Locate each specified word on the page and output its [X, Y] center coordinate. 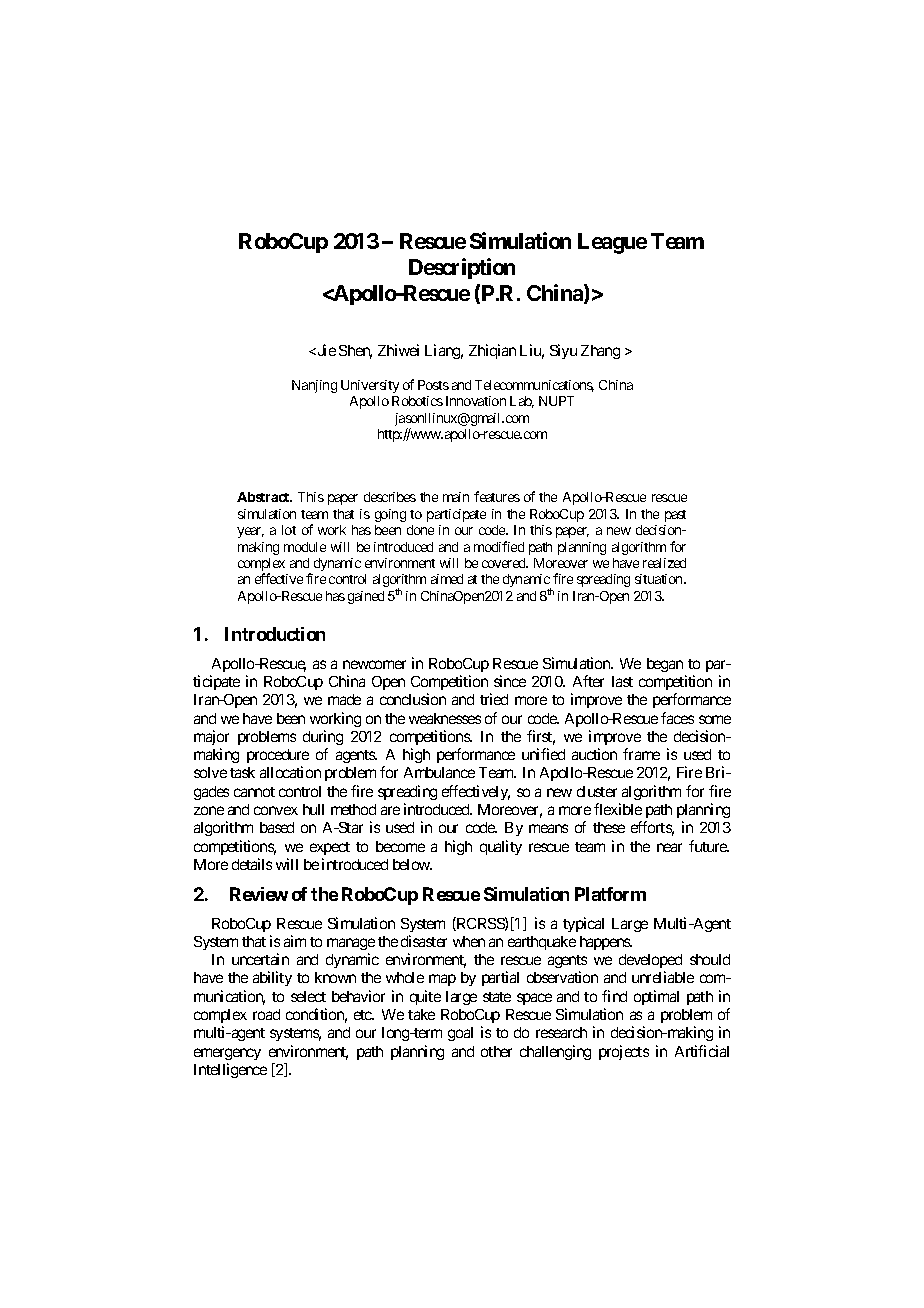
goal [460, 1034]
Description [462, 268]
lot [289, 530]
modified [499, 546]
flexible [618, 809]
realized [664, 563]
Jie [325, 350]
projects [624, 1052]
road [266, 1014]
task [242, 772]
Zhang [600, 352]
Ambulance [439, 772]
